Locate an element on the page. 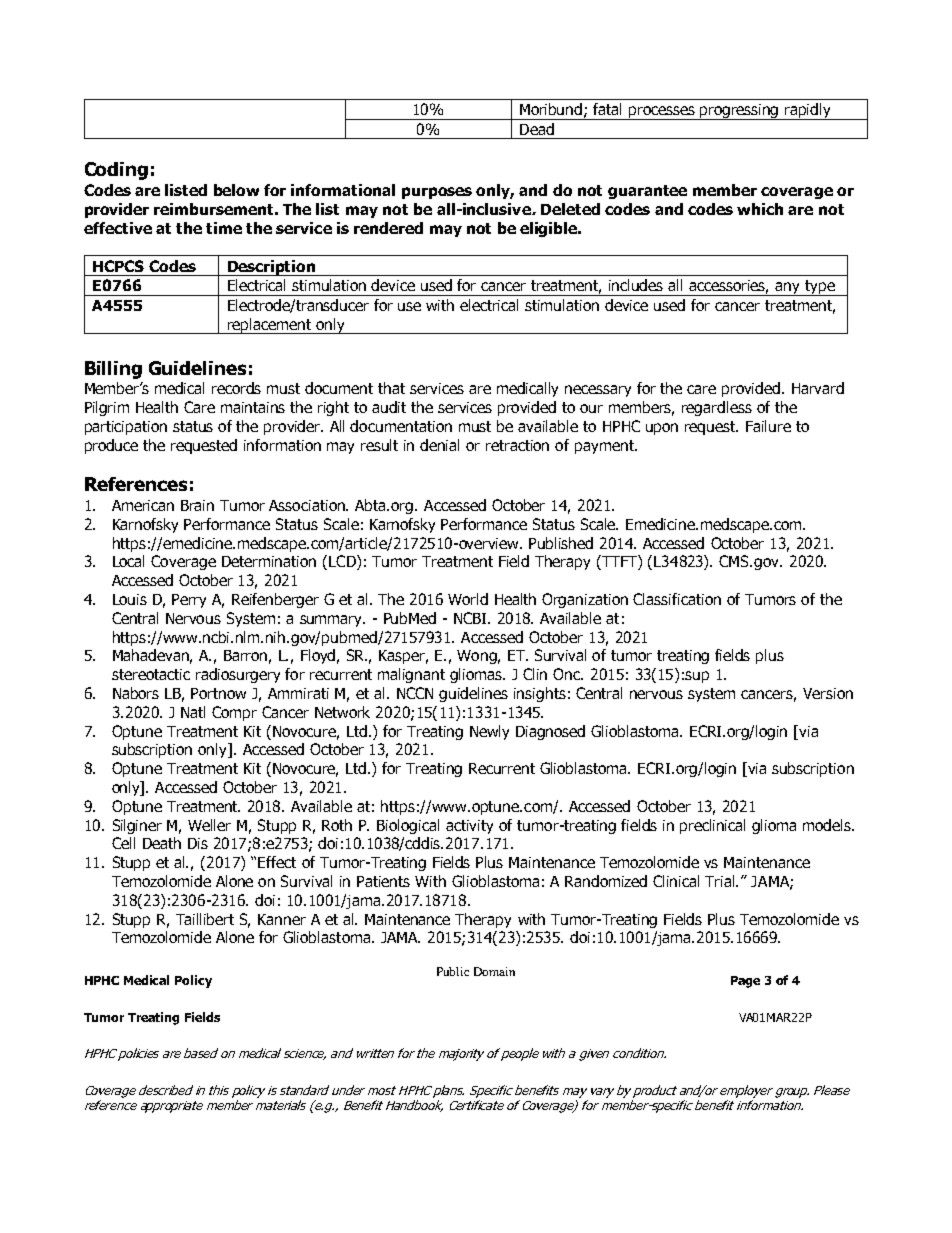  Brain is located at coordinates (197, 505).
